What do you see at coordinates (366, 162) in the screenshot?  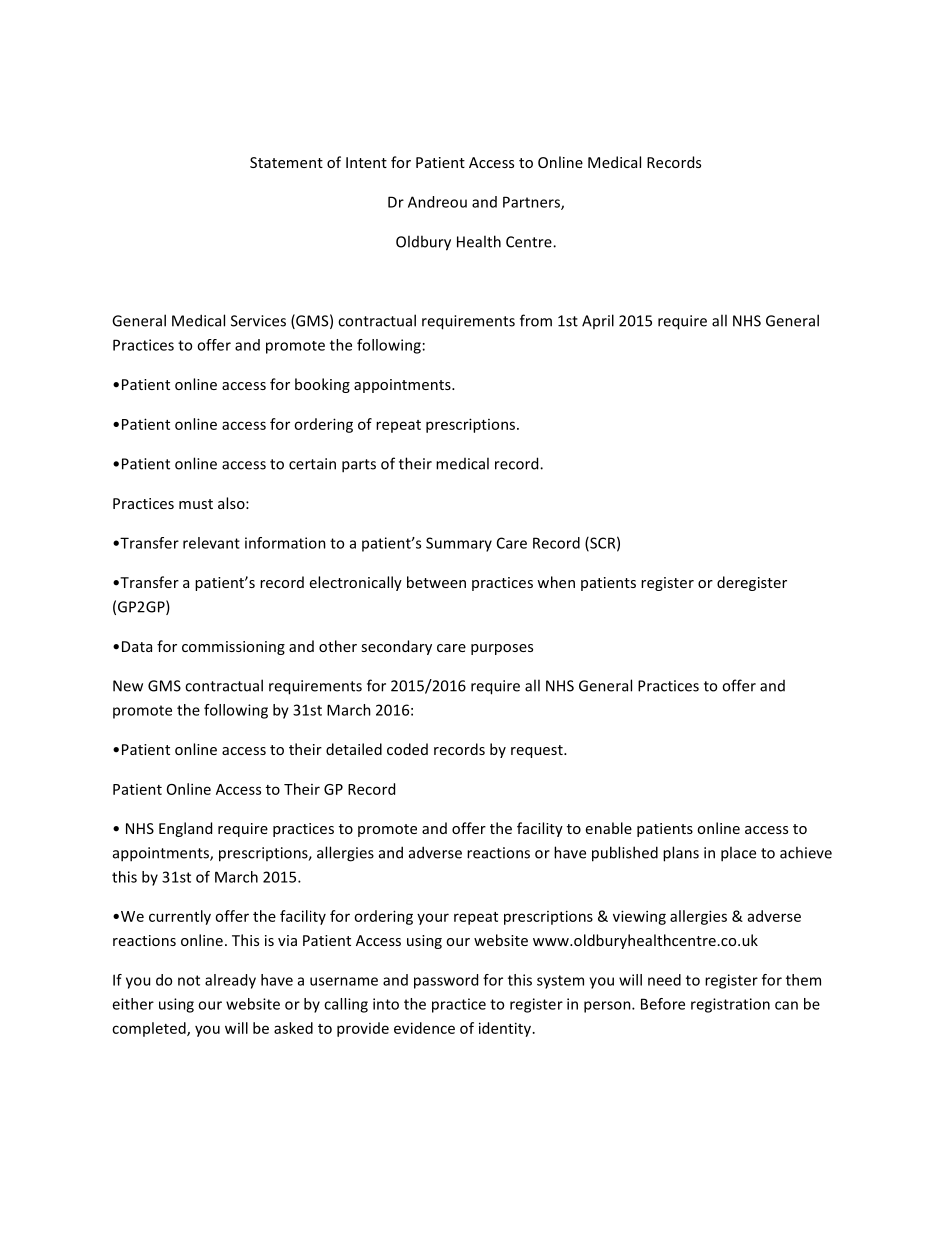 I see `Intent` at bounding box center [366, 162].
